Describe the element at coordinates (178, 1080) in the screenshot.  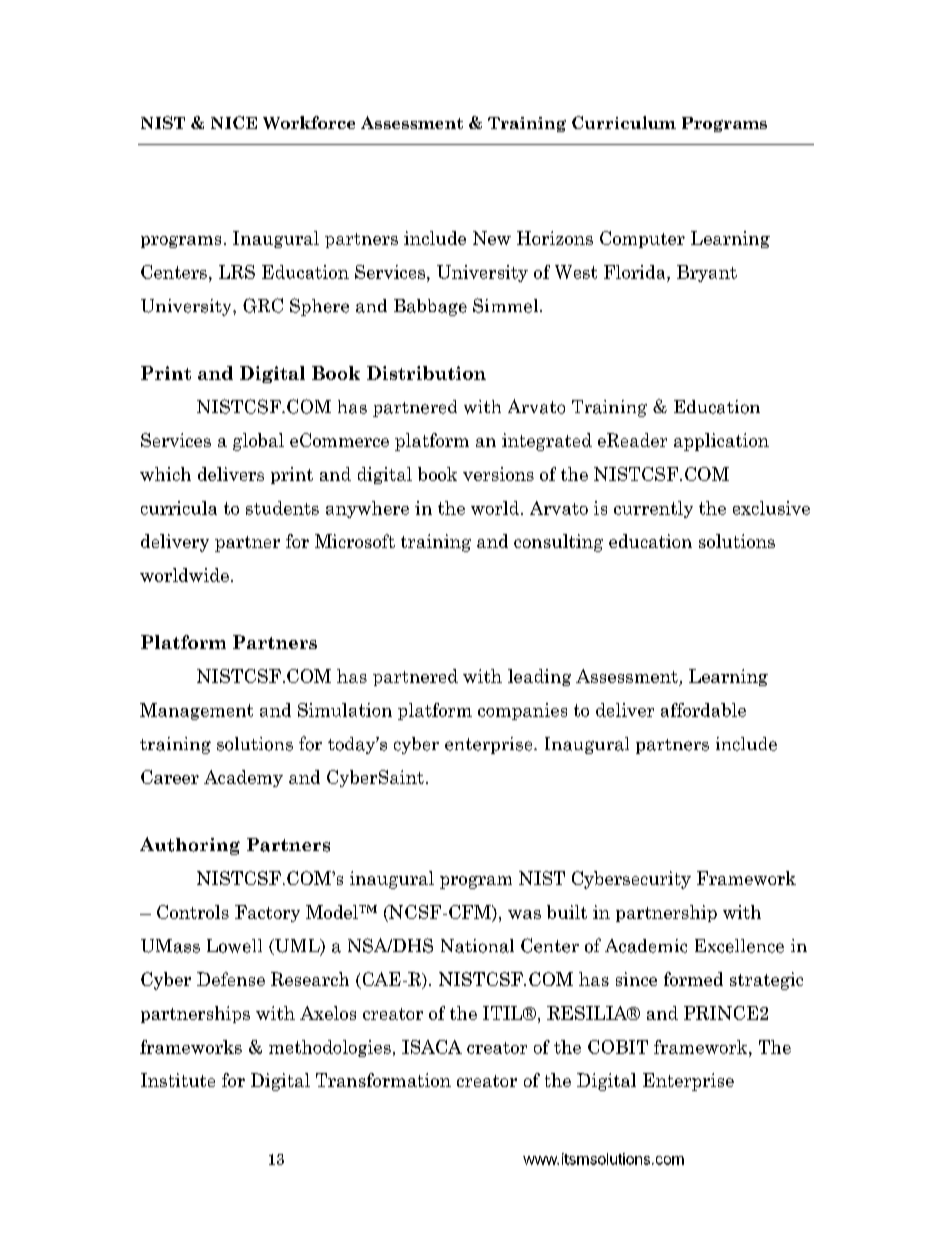
I see `Institute` at that location.
